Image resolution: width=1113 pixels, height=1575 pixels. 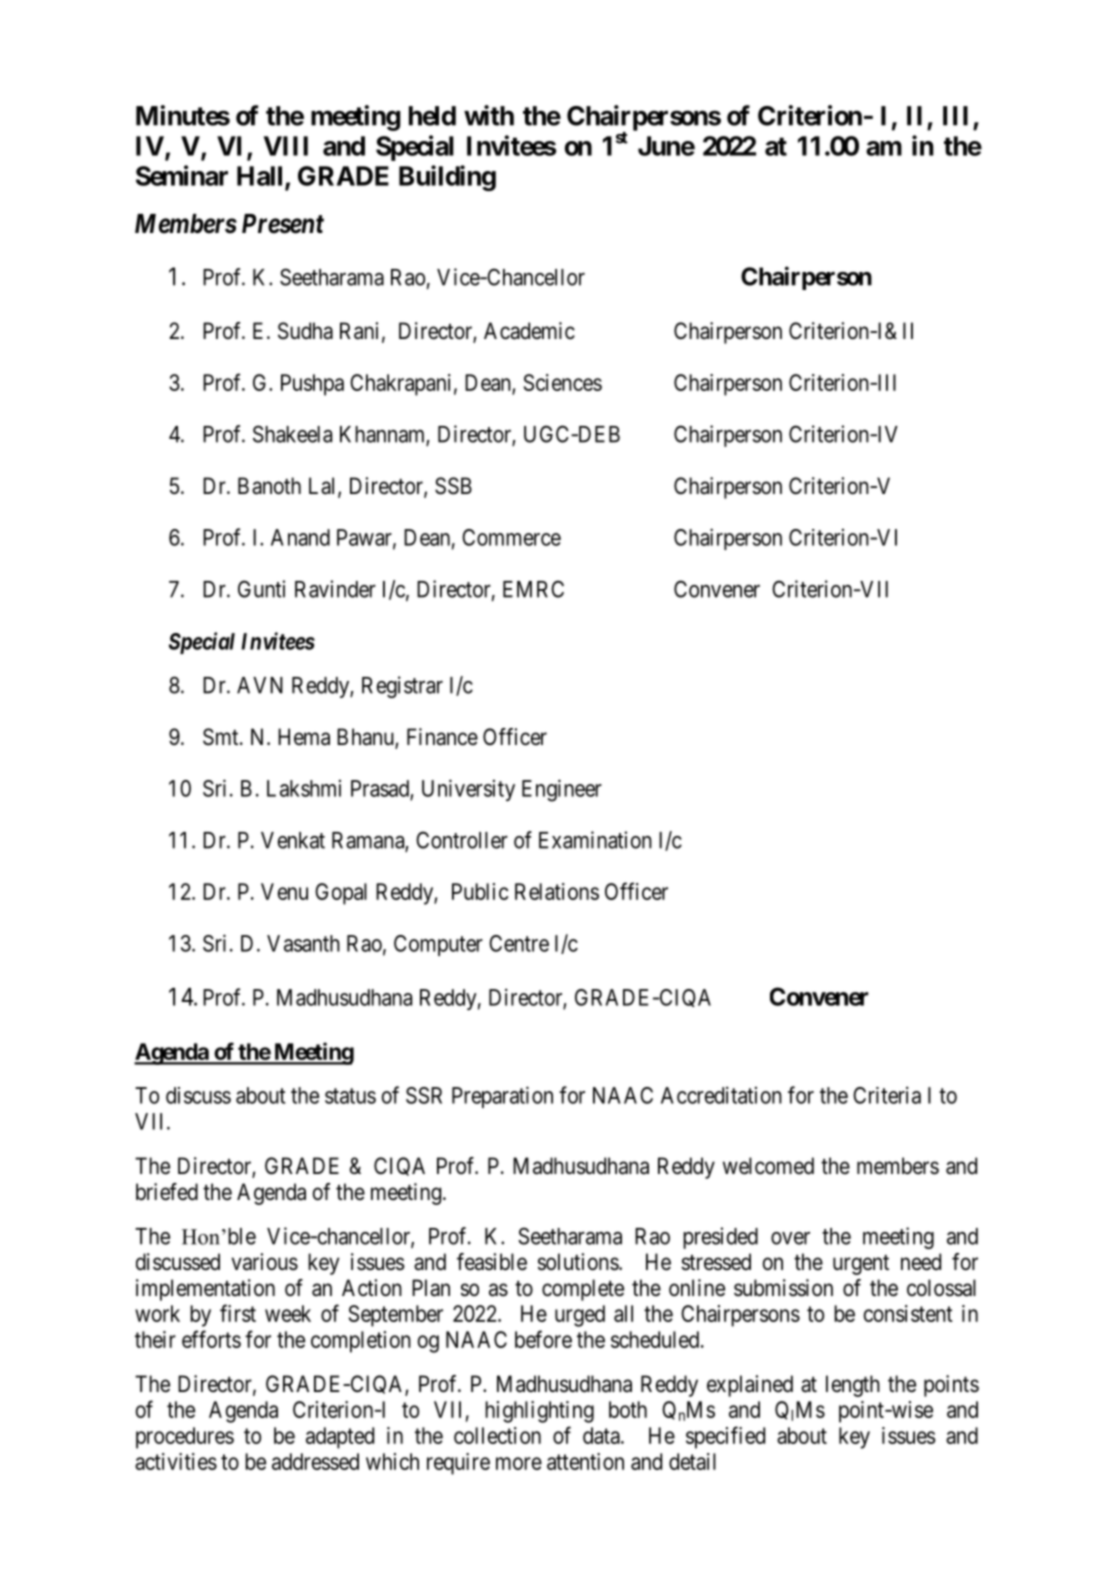 I want to click on Engineer, so click(x=562, y=790).
